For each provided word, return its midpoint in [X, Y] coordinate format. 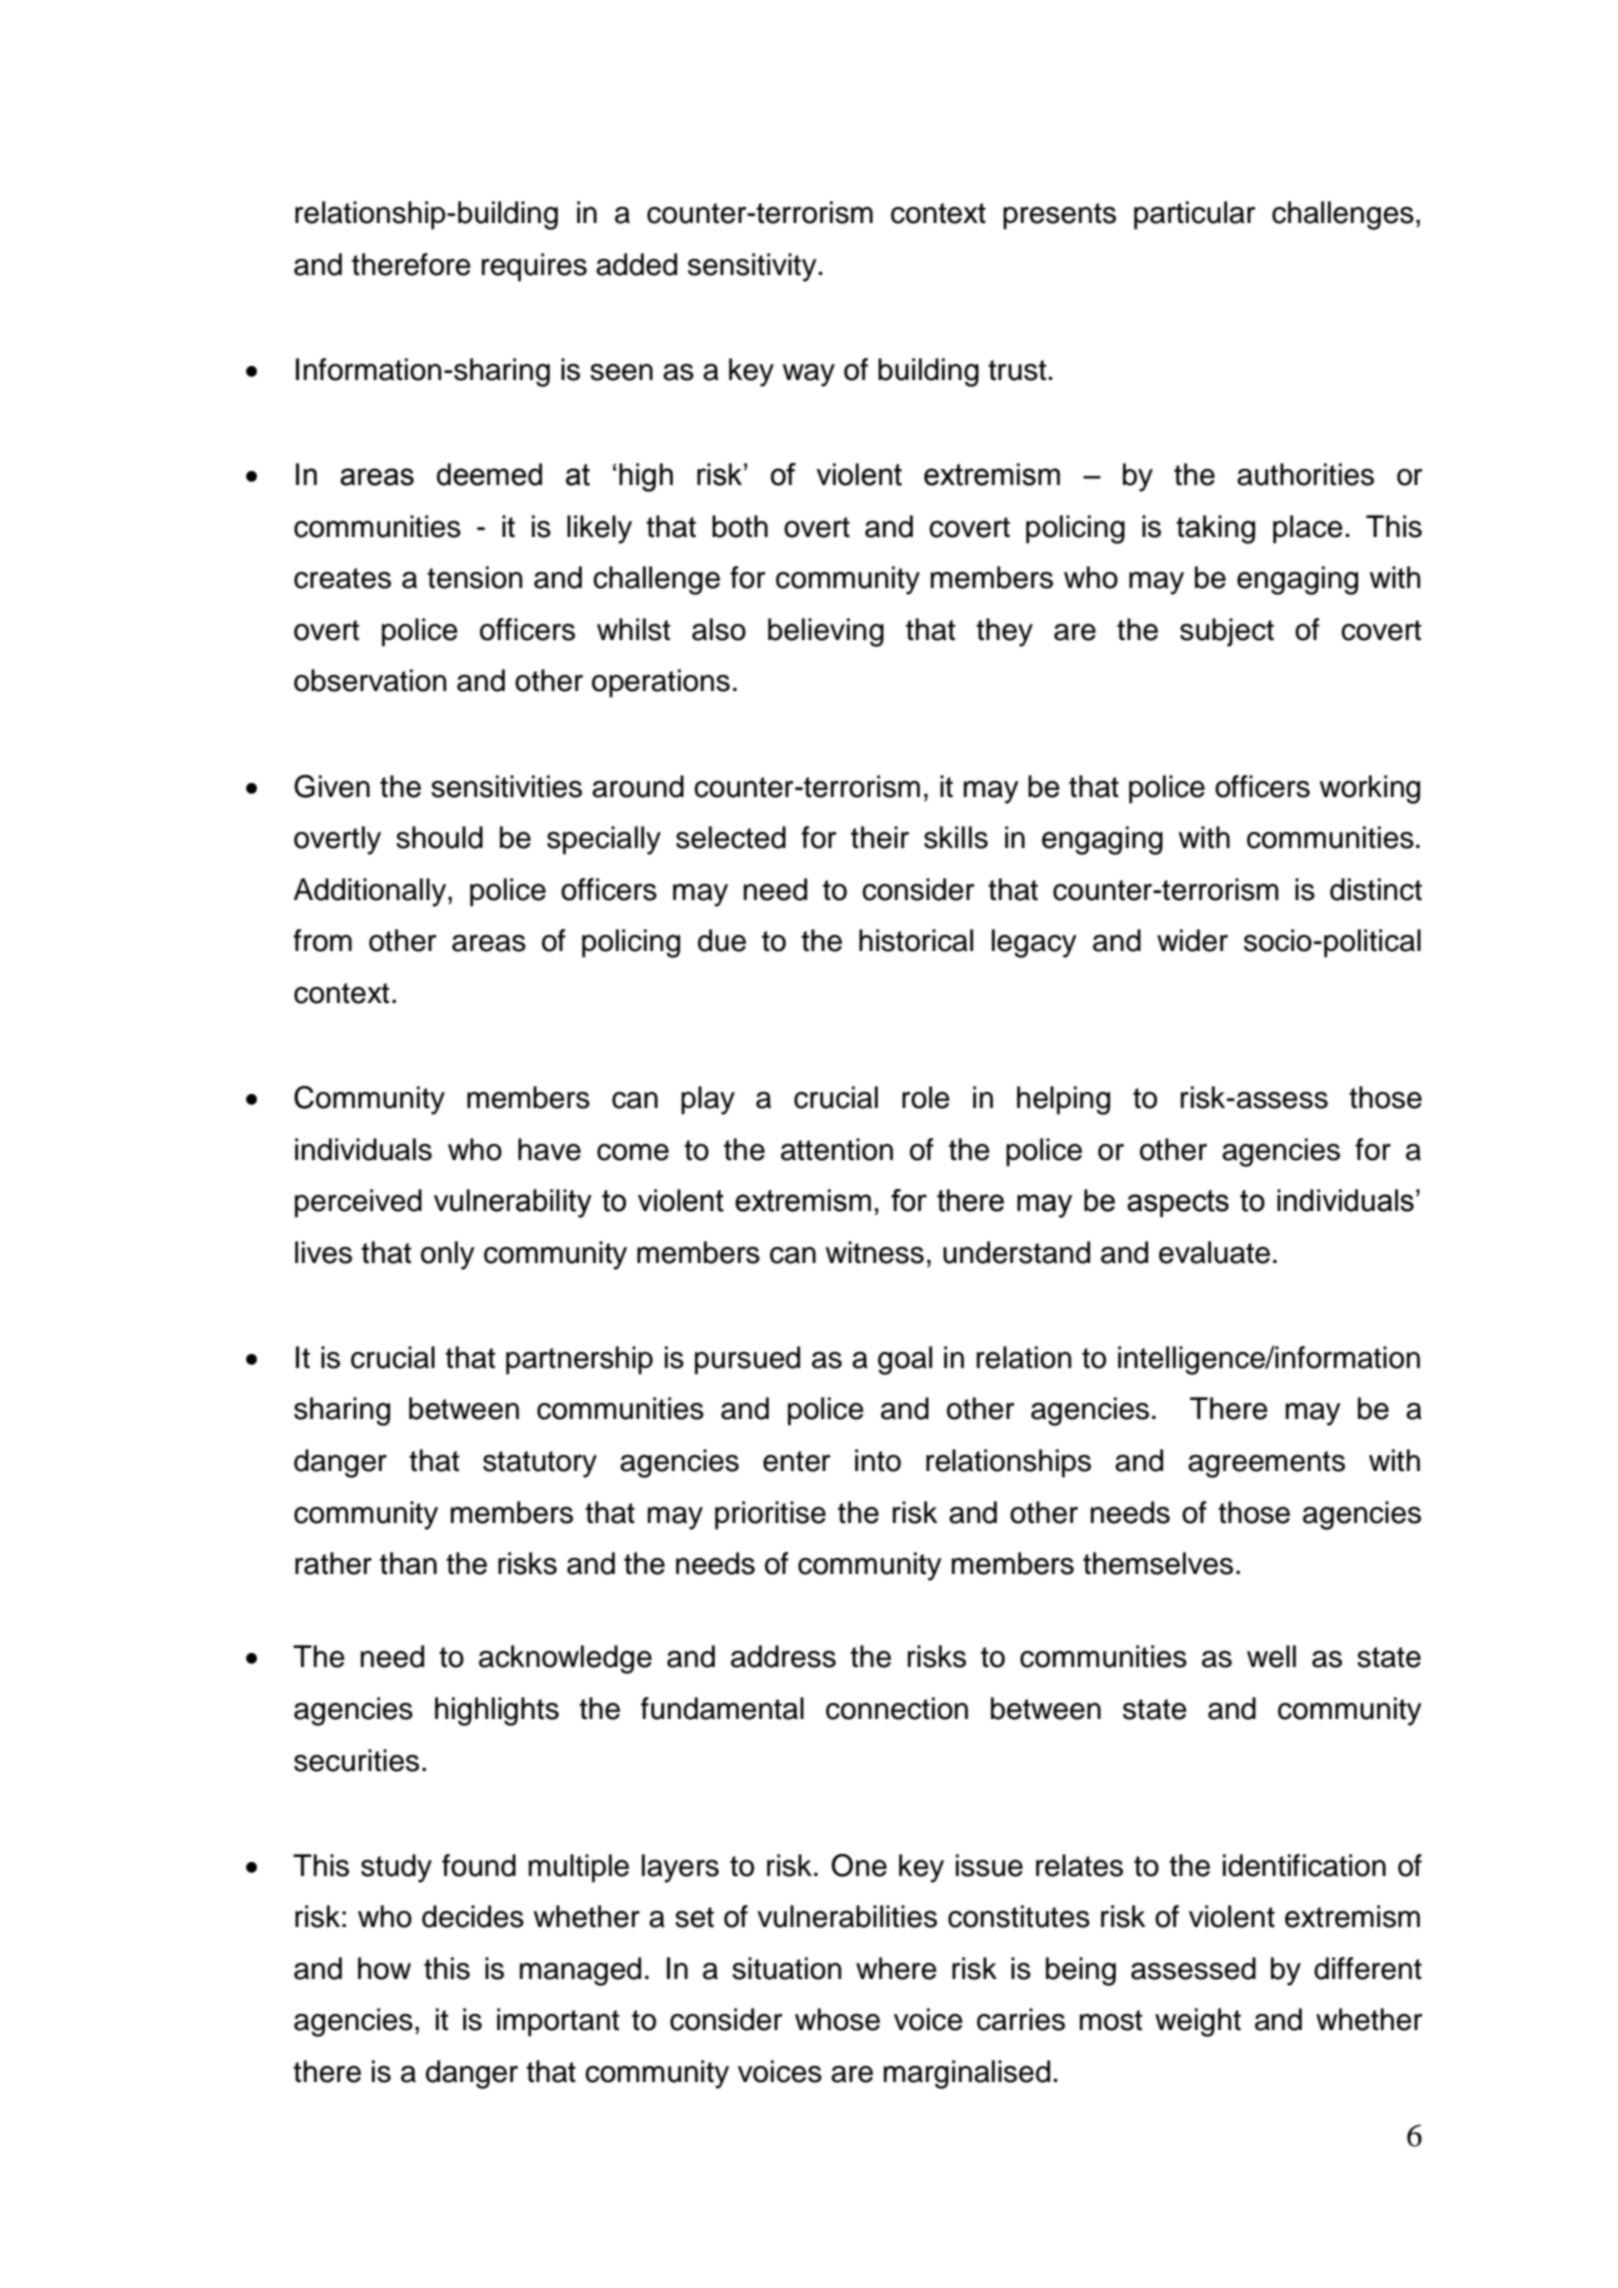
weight [1198, 2022]
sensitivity [752, 267]
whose [837, 2019]
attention [837, 1149]
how [384, 1968]
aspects [1178, 1203]
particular [1194, 215]
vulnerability [513, 1203]
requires [534, 267]
